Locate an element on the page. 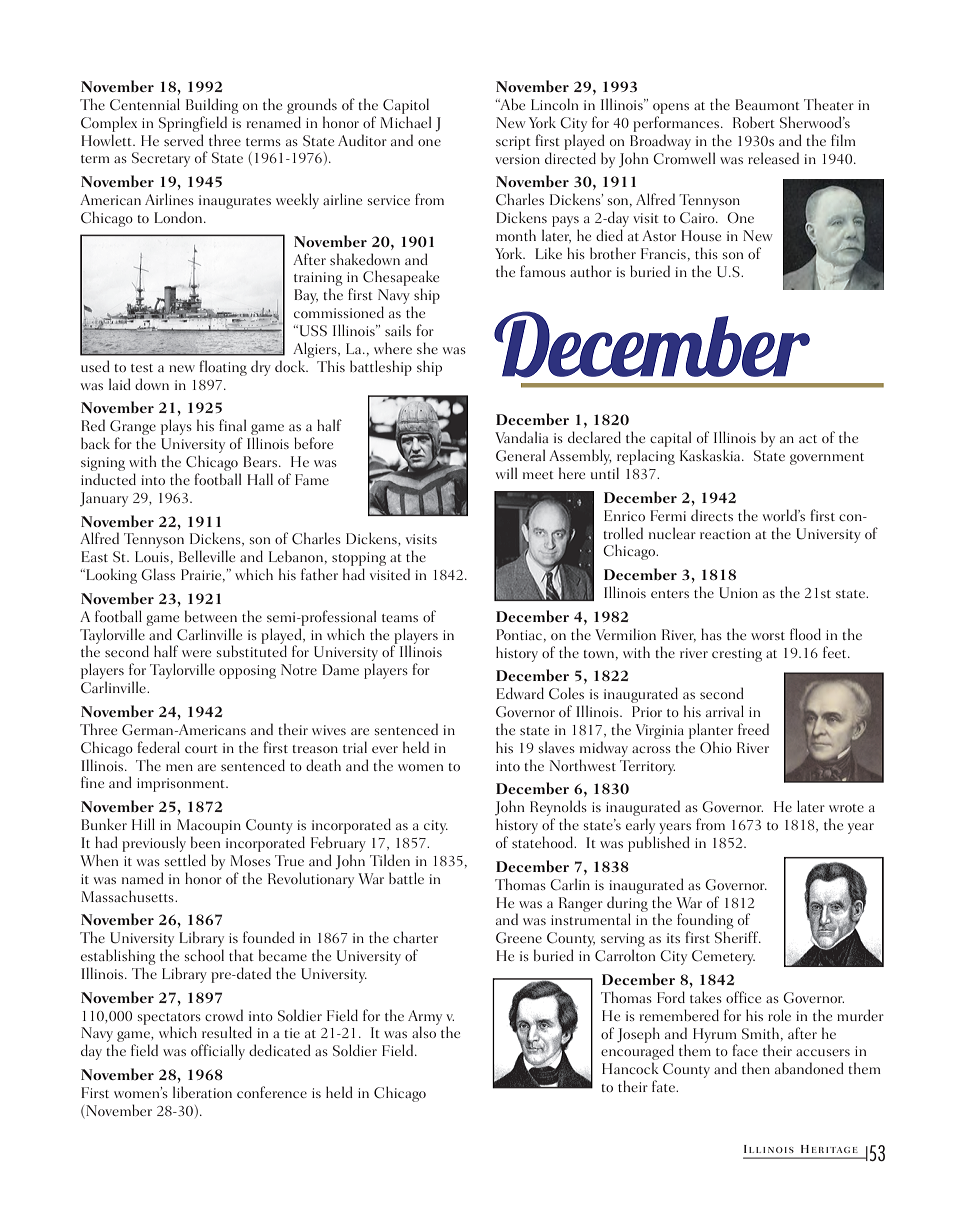 Image resolution: width=964 pixels, height=1232 pixels. government is located at coordinates (827, 459).
